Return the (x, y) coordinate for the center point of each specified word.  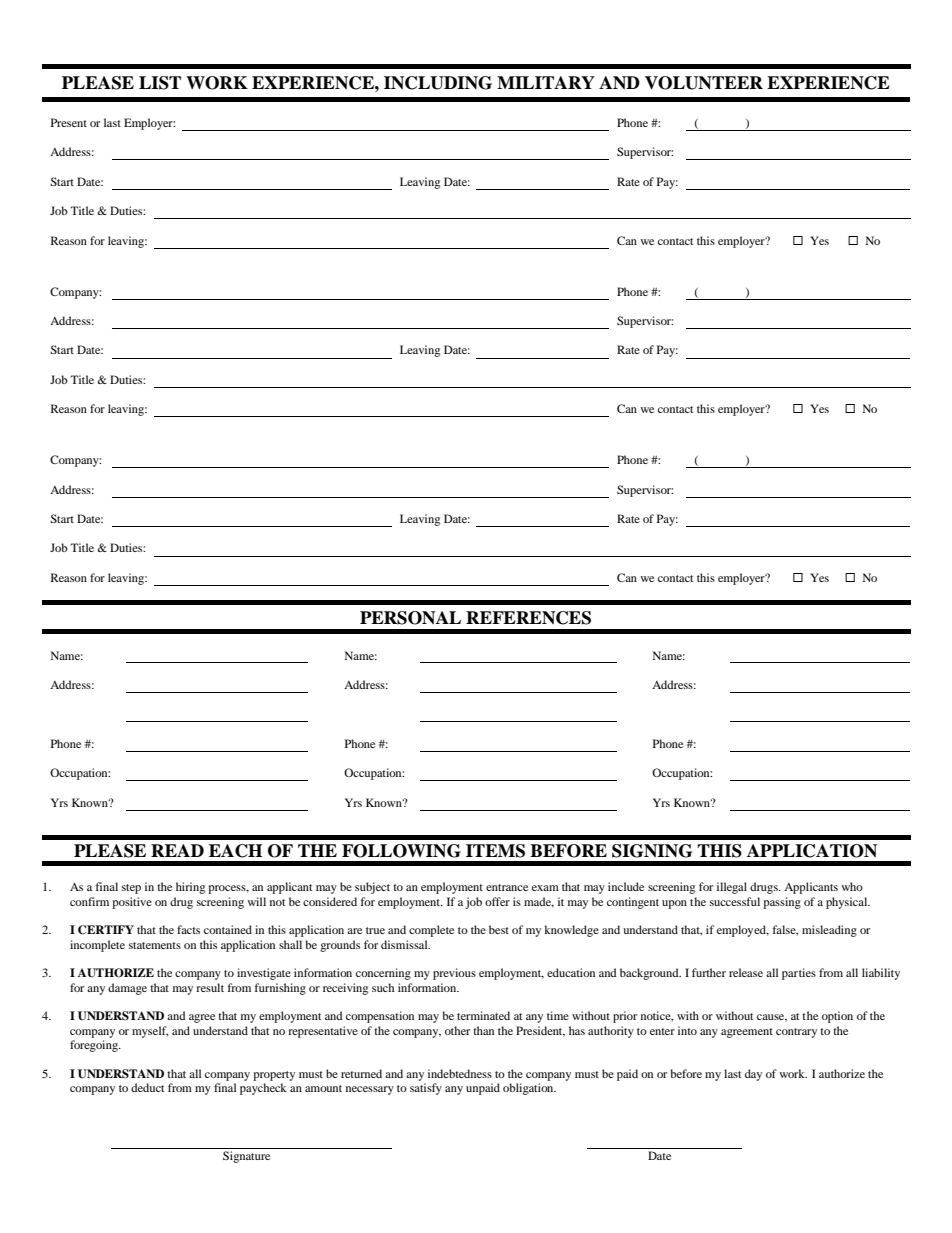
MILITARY (546, 82)
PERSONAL (410, 618)
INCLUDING (438, 83)
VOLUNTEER (704, 83)
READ (177, 850)
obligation (529, 1089)
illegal (732, 888)
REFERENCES (528, 618)
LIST (160, 83)
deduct (148, 1087)
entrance (507, 887)
